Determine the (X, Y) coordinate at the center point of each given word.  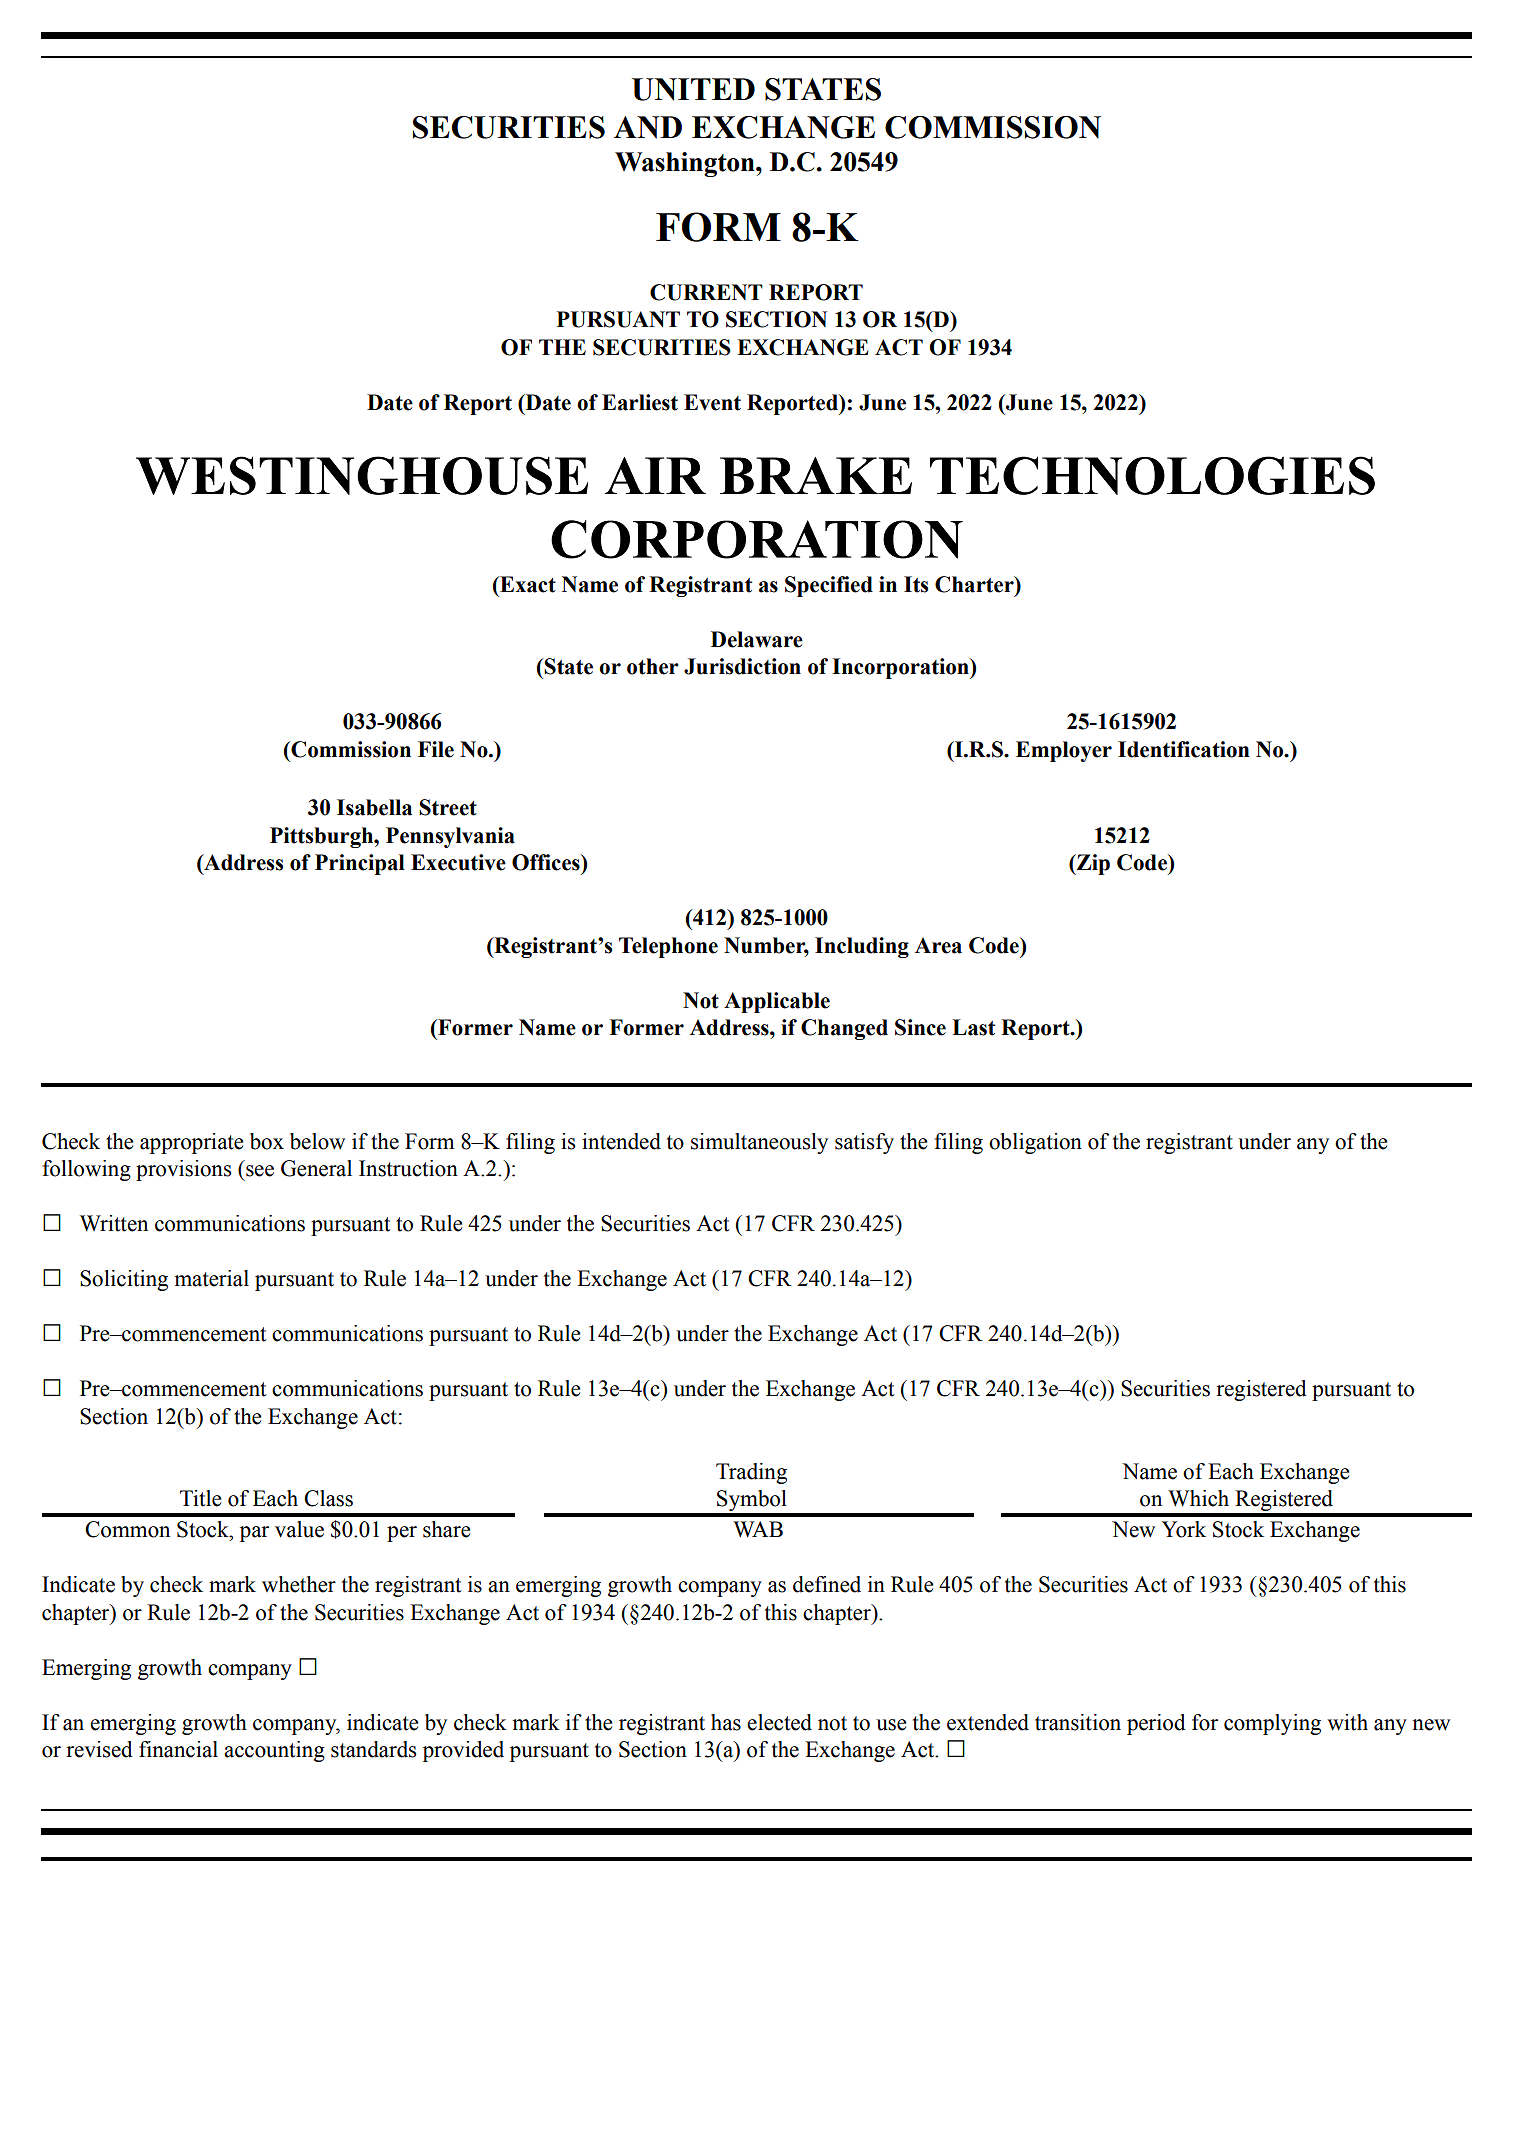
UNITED (693, 89)
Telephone (668, 947)
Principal (360, 864)
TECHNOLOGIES (1152, 475)
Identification (1184, 749)
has (726, 1722)
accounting (274, 1751)
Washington (686, 164)
